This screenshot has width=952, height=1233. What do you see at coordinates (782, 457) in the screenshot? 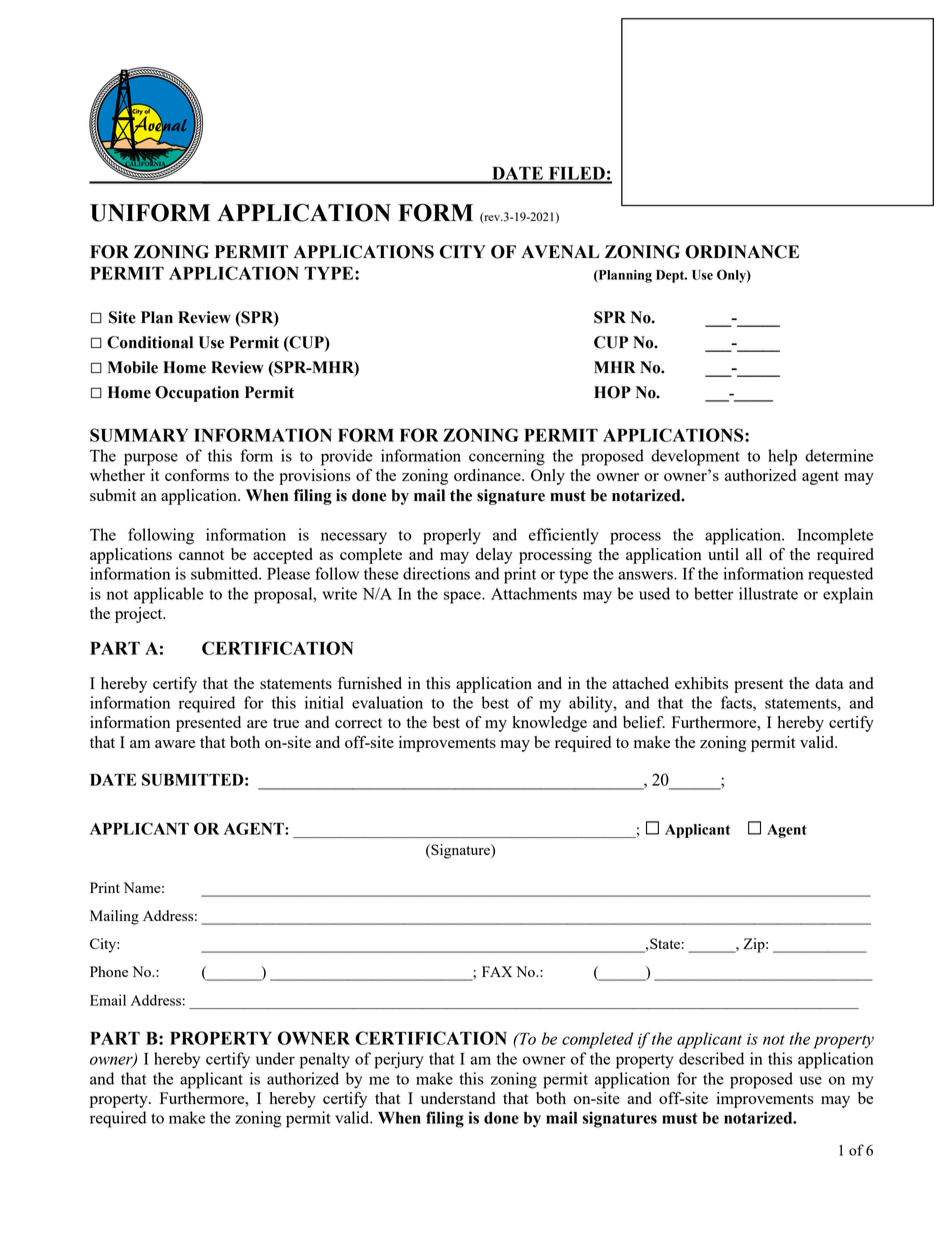
I see `help` at bounding box center [782, 457].
